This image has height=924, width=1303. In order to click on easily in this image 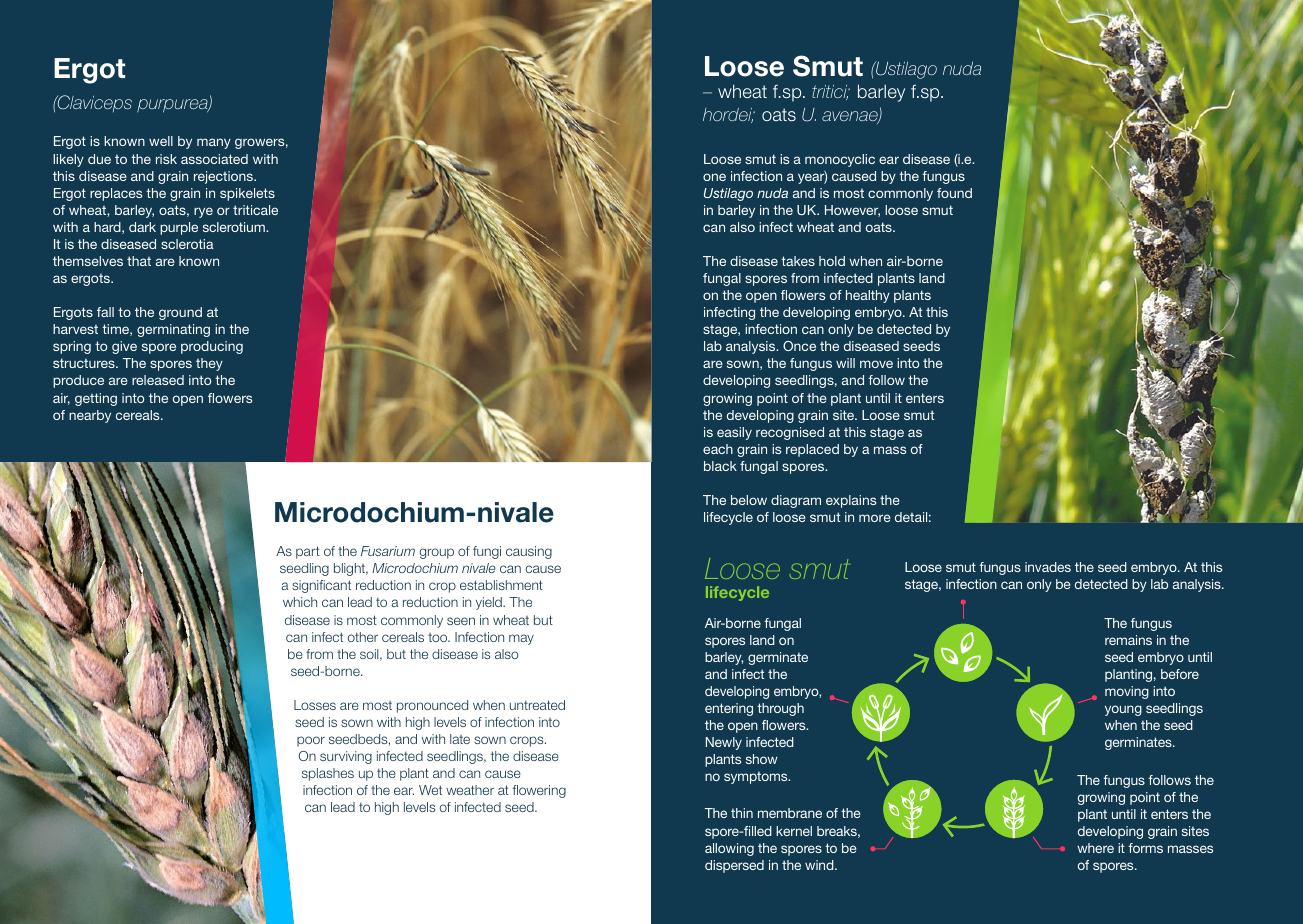, I will do `click(734, 433)`.
